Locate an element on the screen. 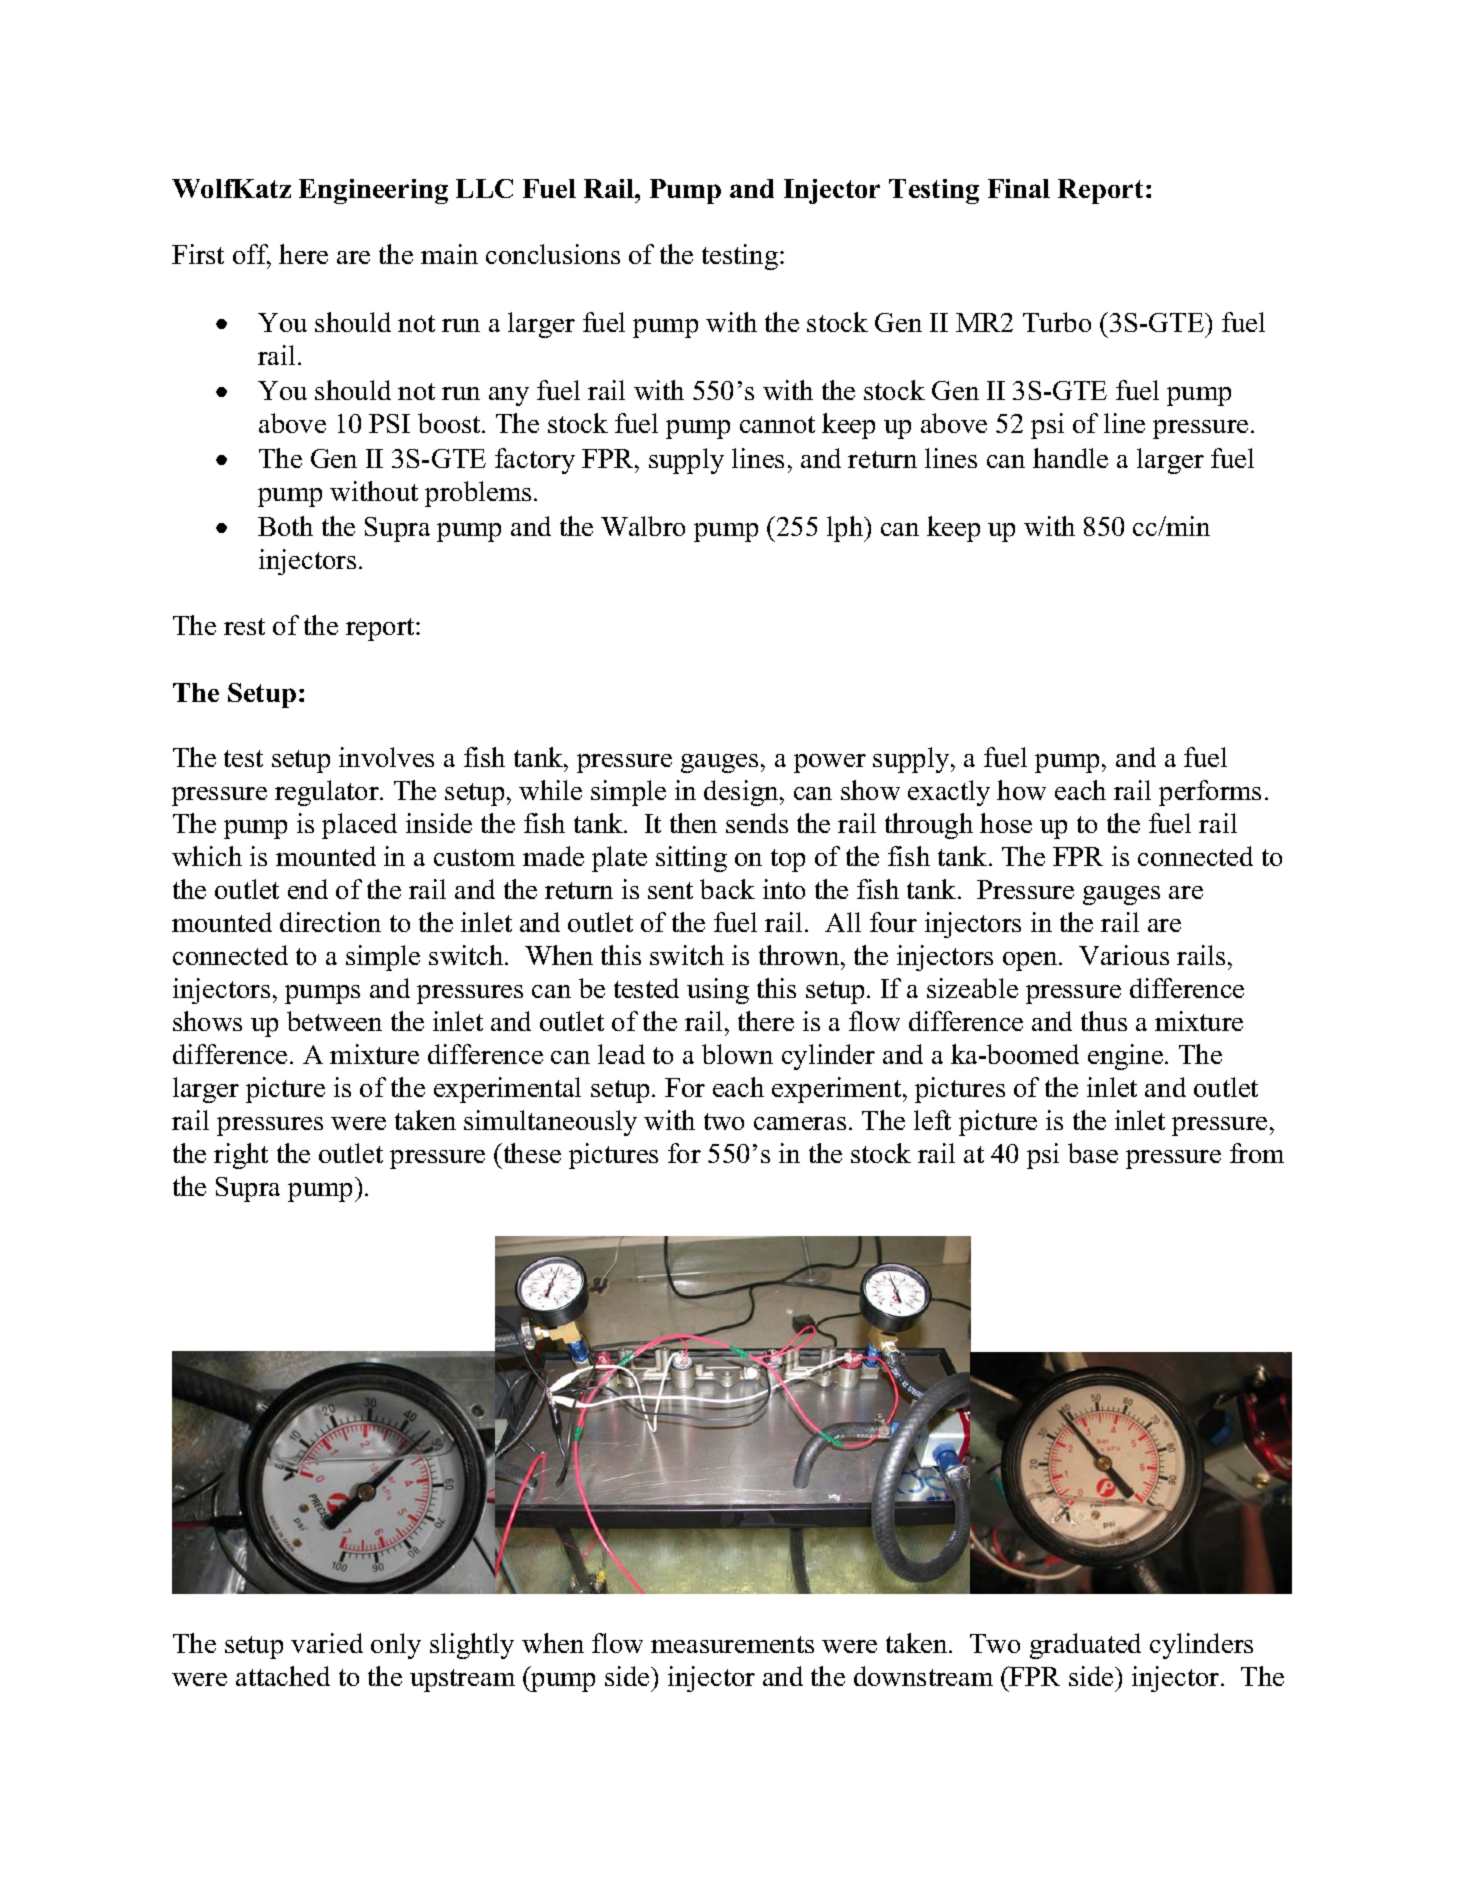 The height and width of the screenshot is (1894, 1464). off is located at coordinates (252, 255).
